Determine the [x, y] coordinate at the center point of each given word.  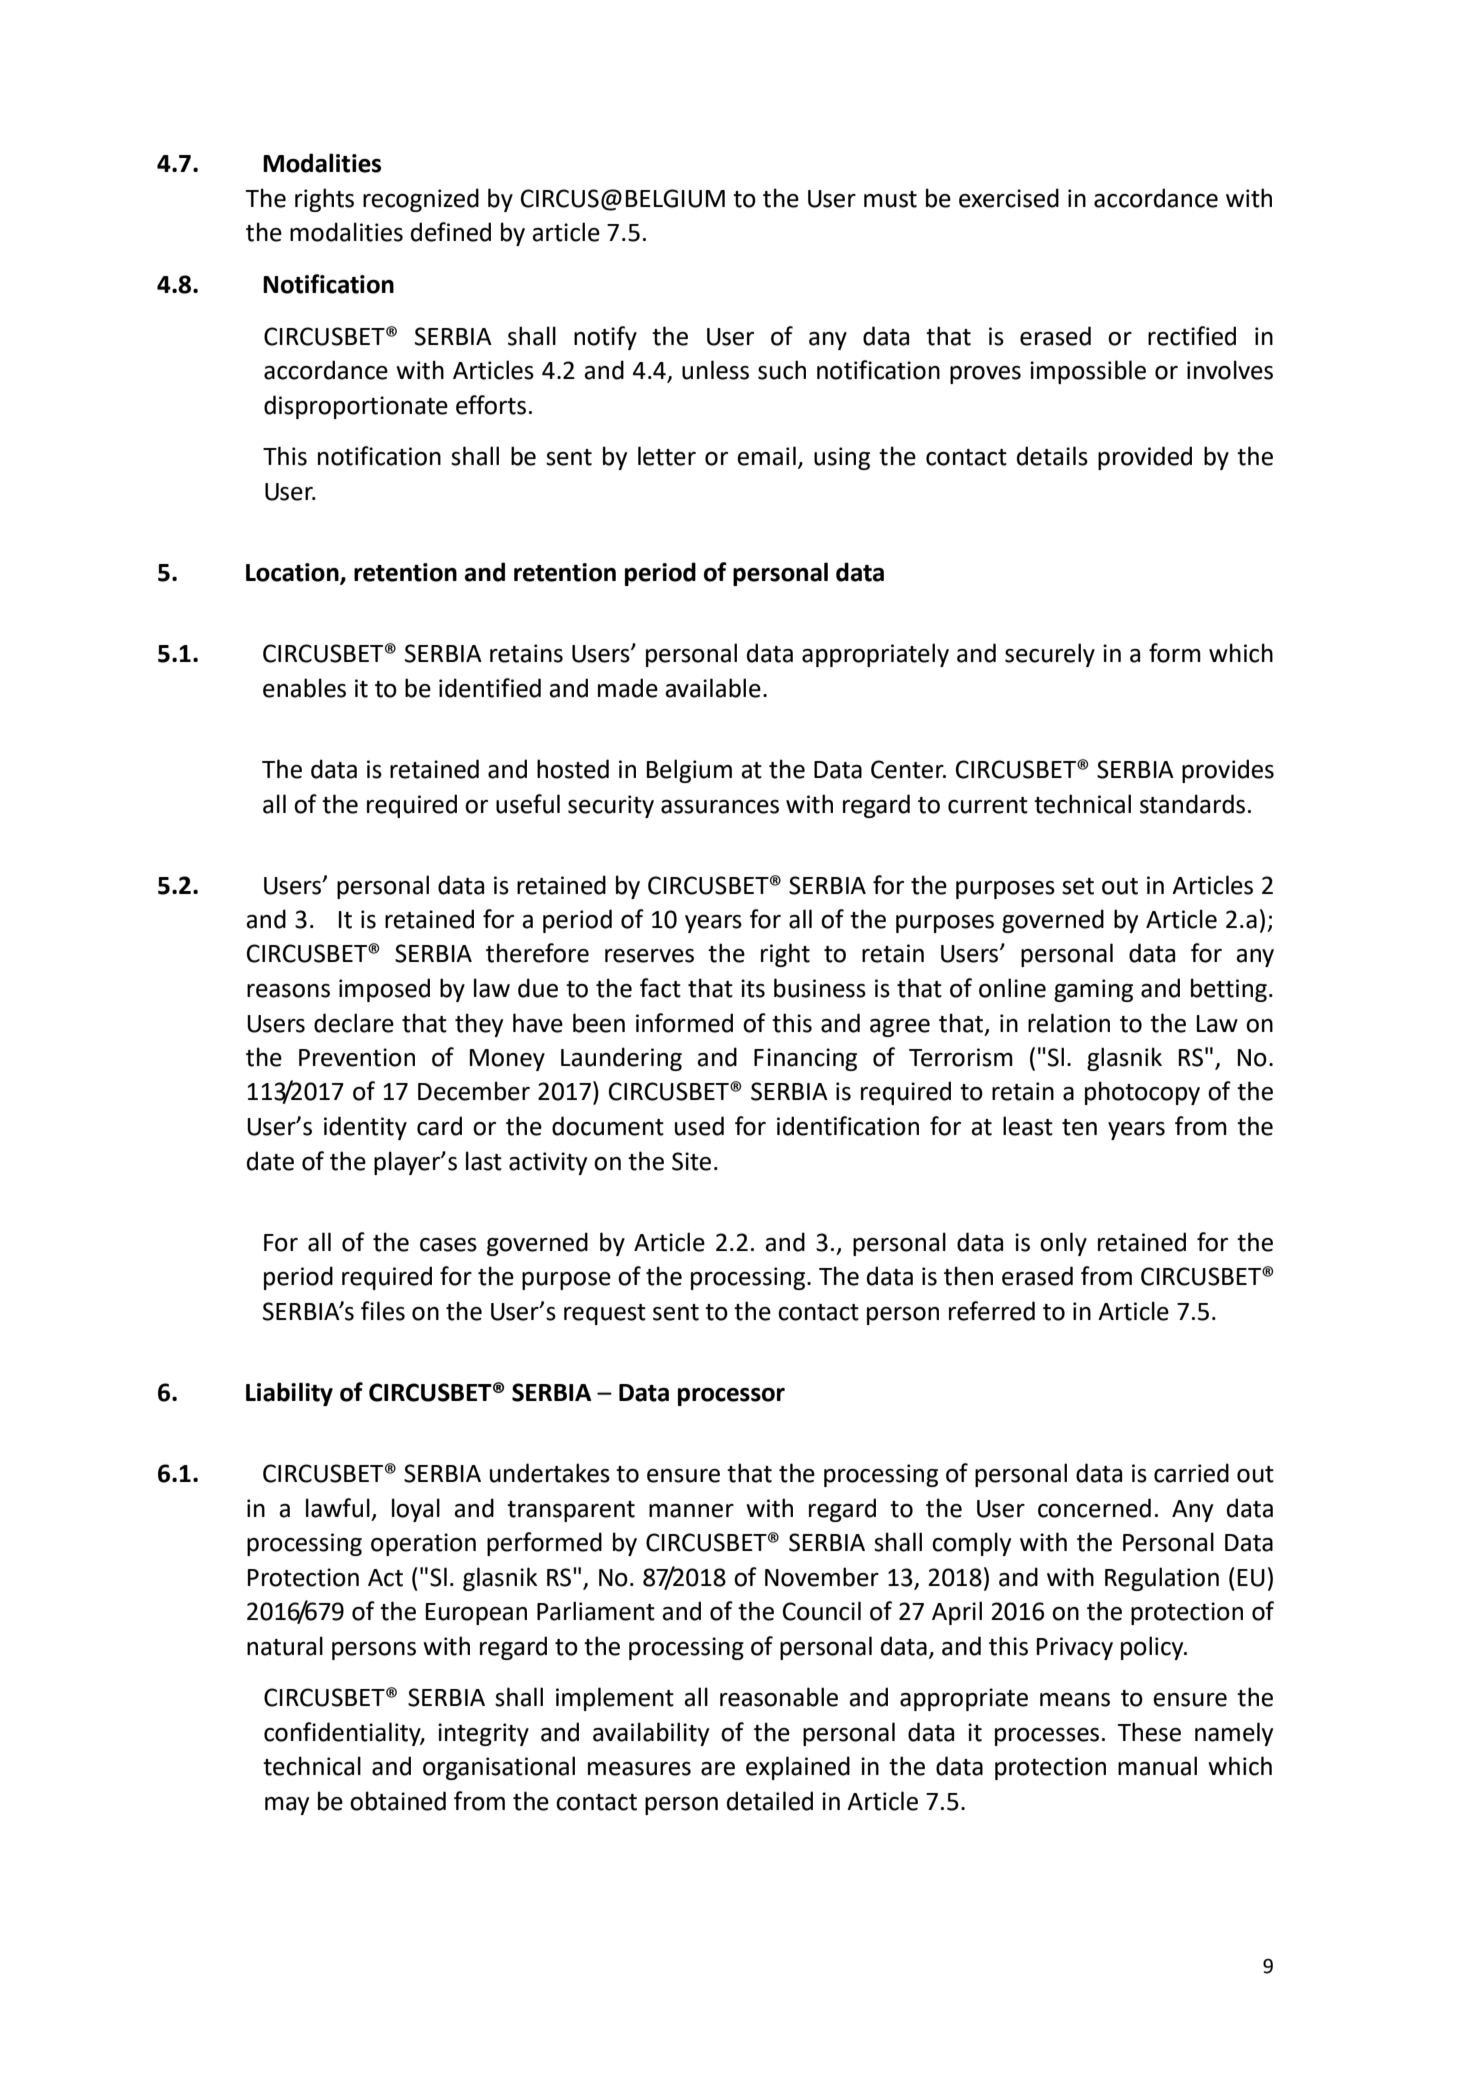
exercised [1009, 198]
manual [1157, 1766]
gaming [1093, 990]
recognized [421, 200]
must [890, 199]
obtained [398, 1801]
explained [798, 1768]
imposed [384, 990]
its [753, 988]
